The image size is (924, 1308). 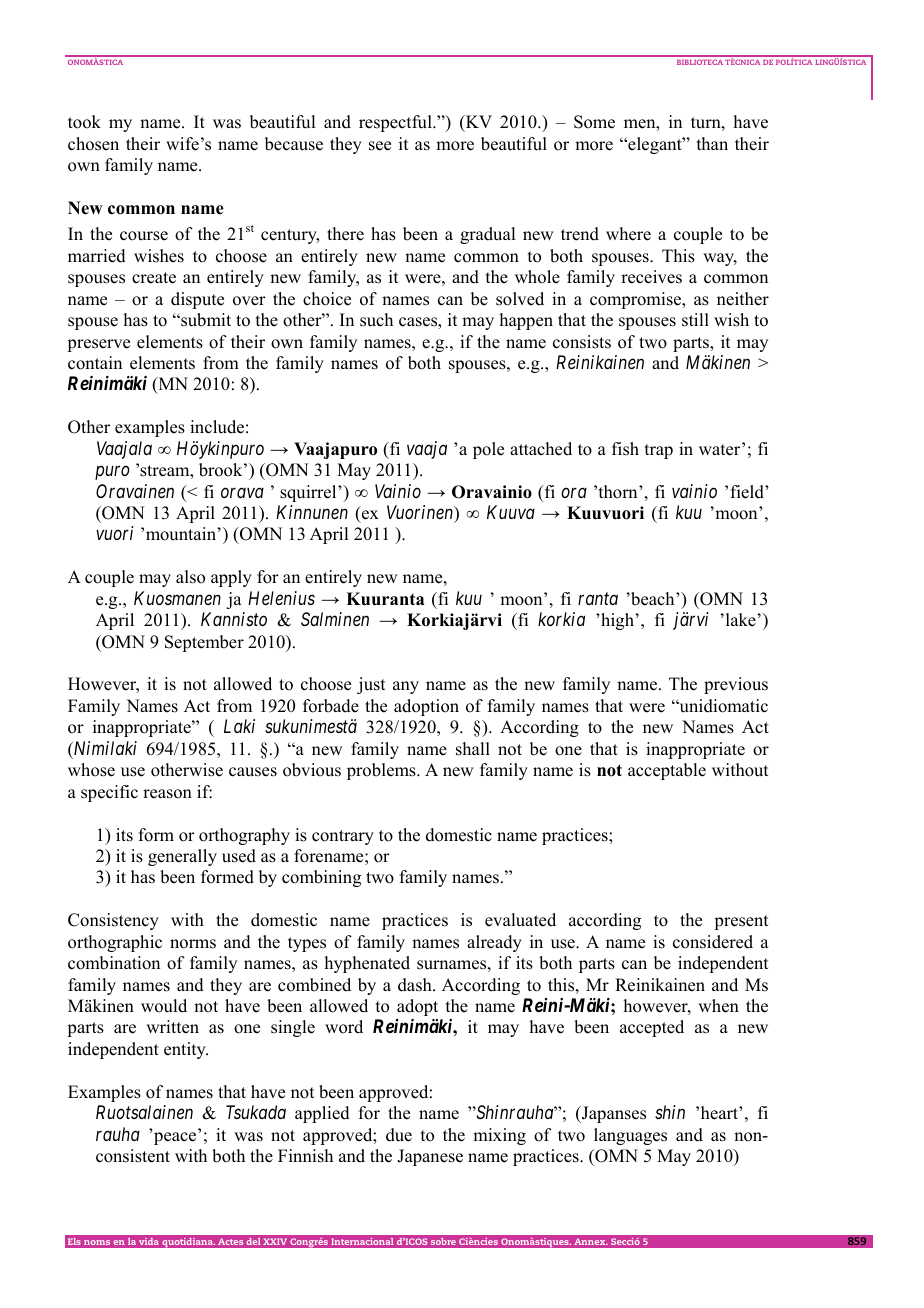 I want to click on considered, so click(x=713, y=942).
